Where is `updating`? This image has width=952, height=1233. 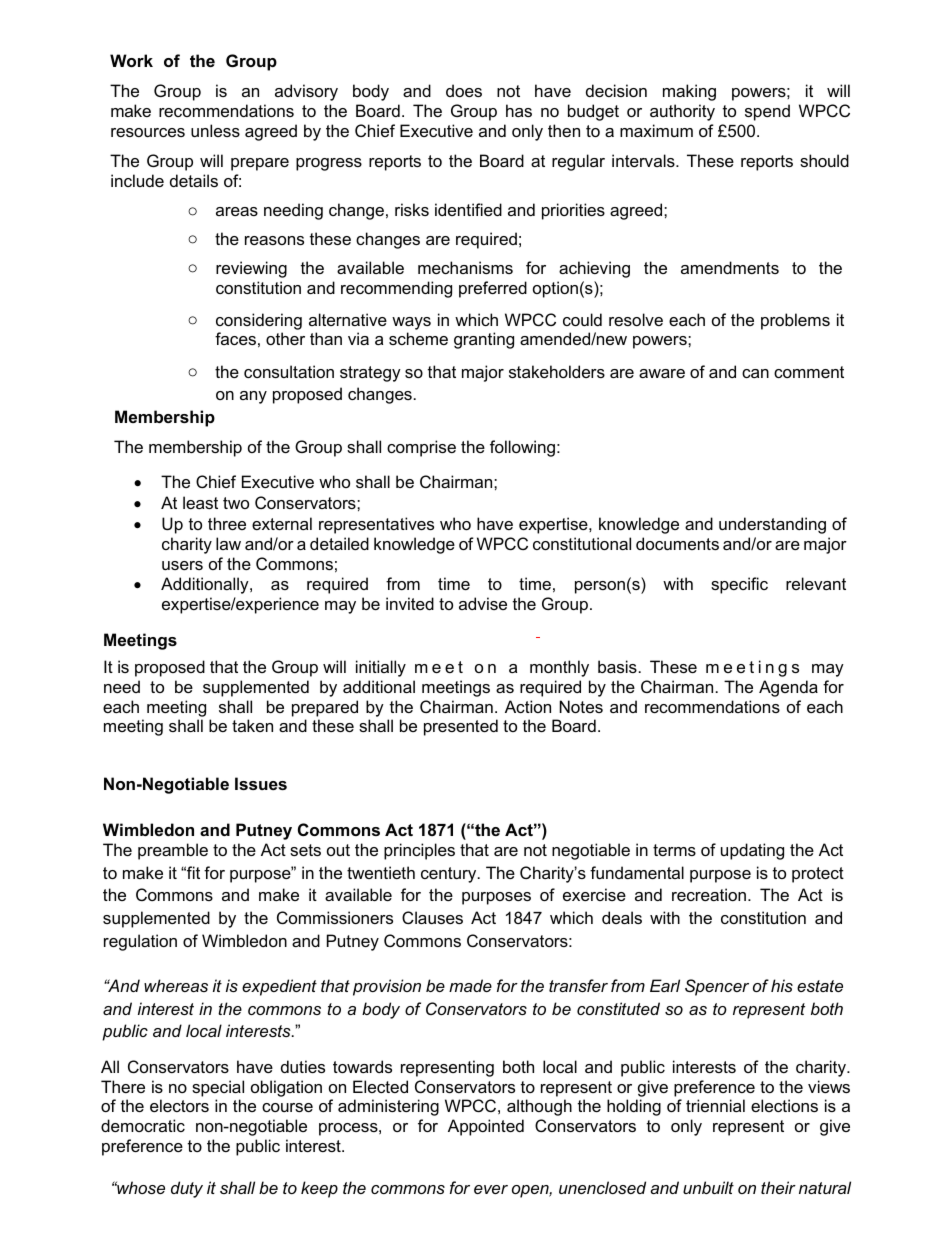
updating is located at coordinates (752, 851).
